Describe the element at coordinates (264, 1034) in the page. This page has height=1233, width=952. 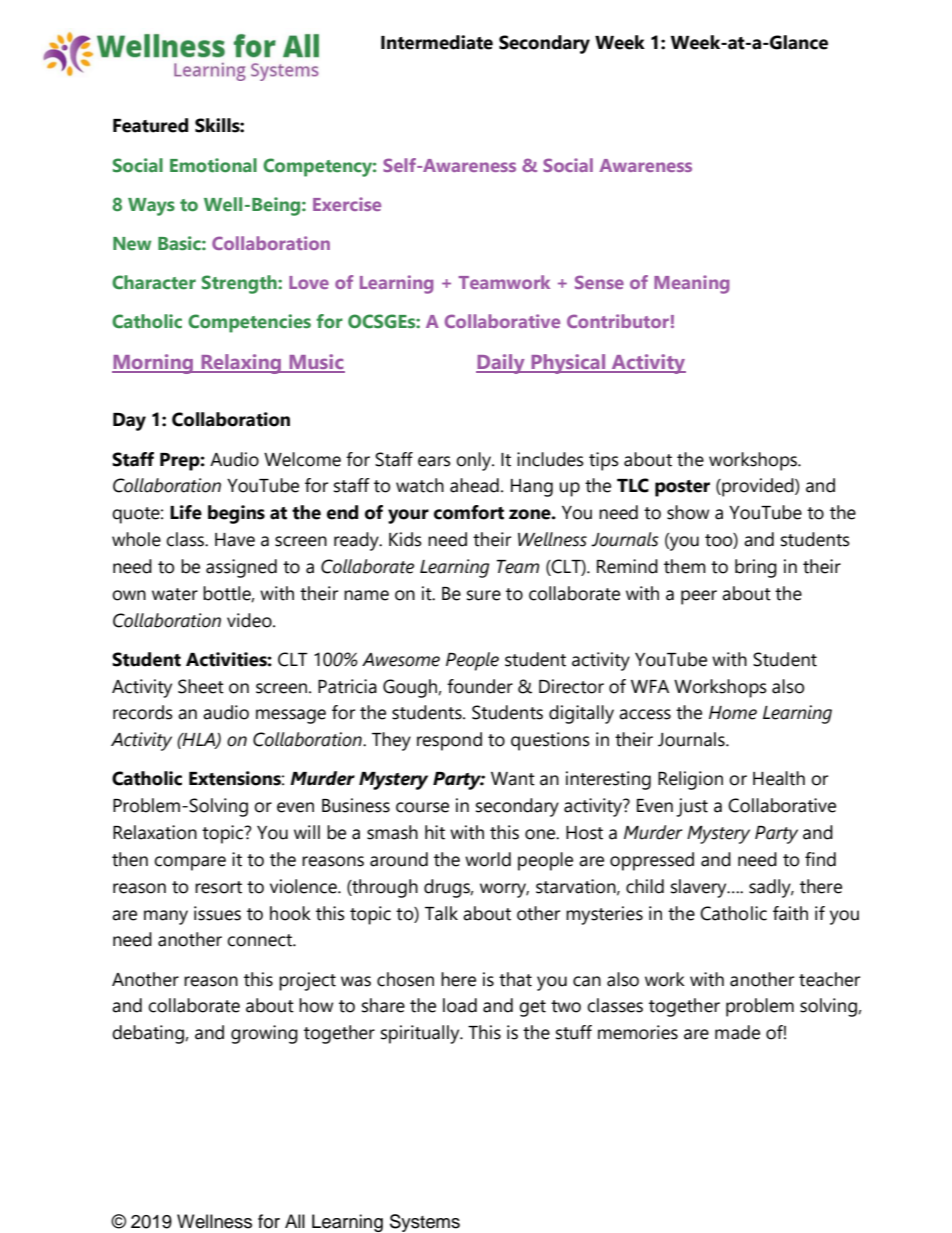
I see `growing` at that location.
